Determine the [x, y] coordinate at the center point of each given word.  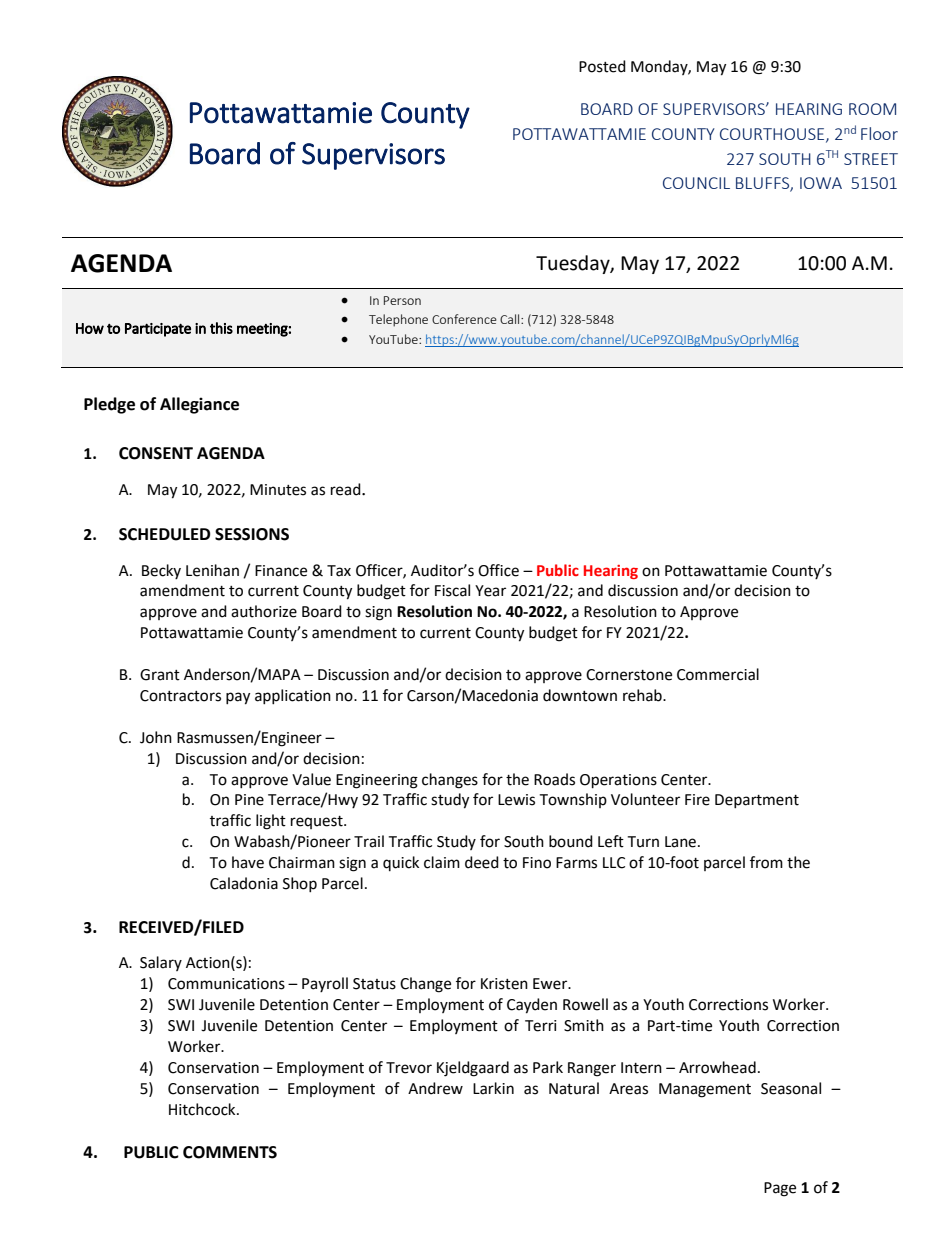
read [347, 489]
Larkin [493, 1088]
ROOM [872, 109]
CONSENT [156, 453]
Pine [249, 800]
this [221, 328]
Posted [602, 66]
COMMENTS [230, 1152]
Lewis [516, 800]
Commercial [718, 674]
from [766, 862]
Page [780, 1189]
